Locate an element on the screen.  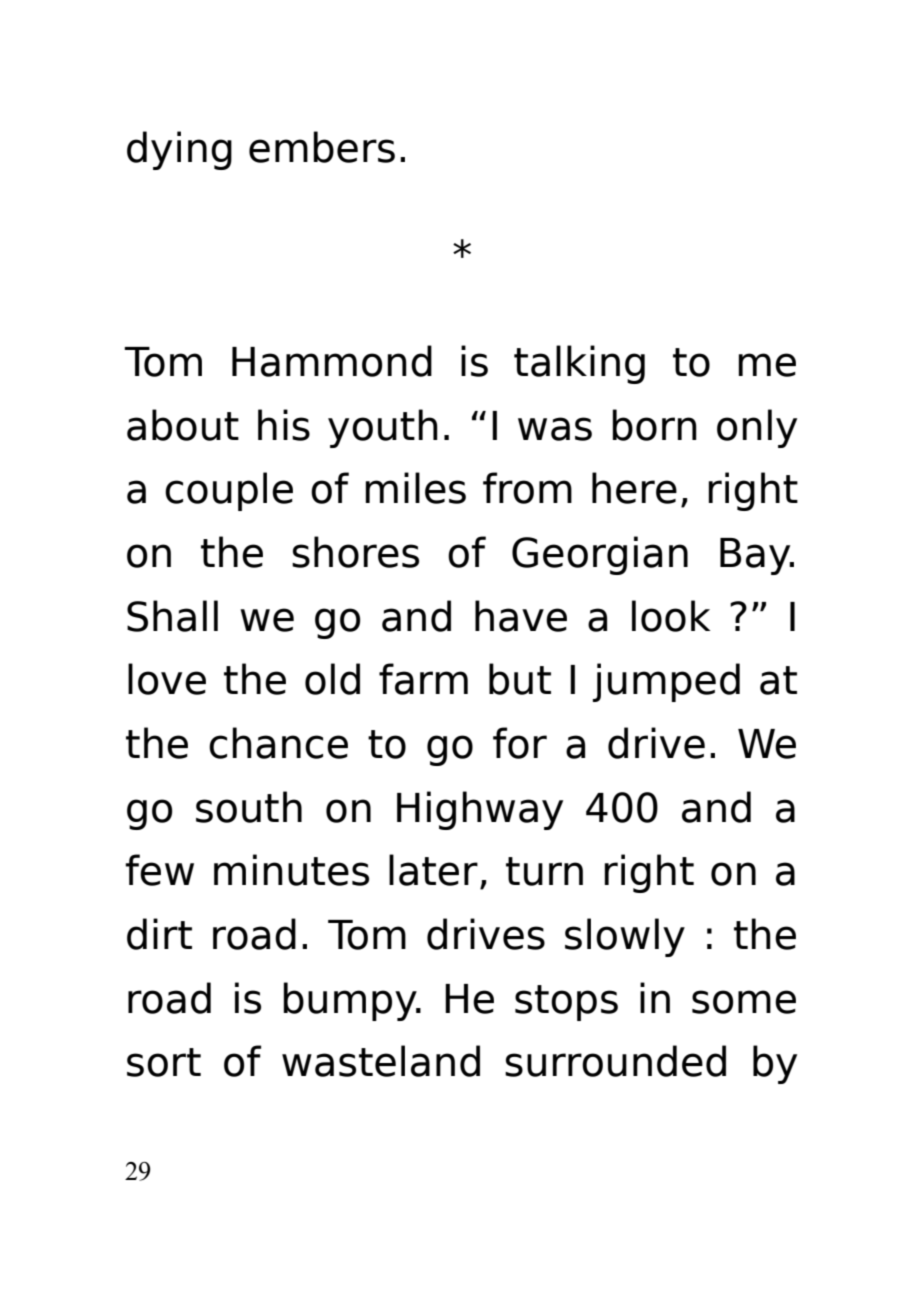
wasteland is located at coordinates (381, 1061).
